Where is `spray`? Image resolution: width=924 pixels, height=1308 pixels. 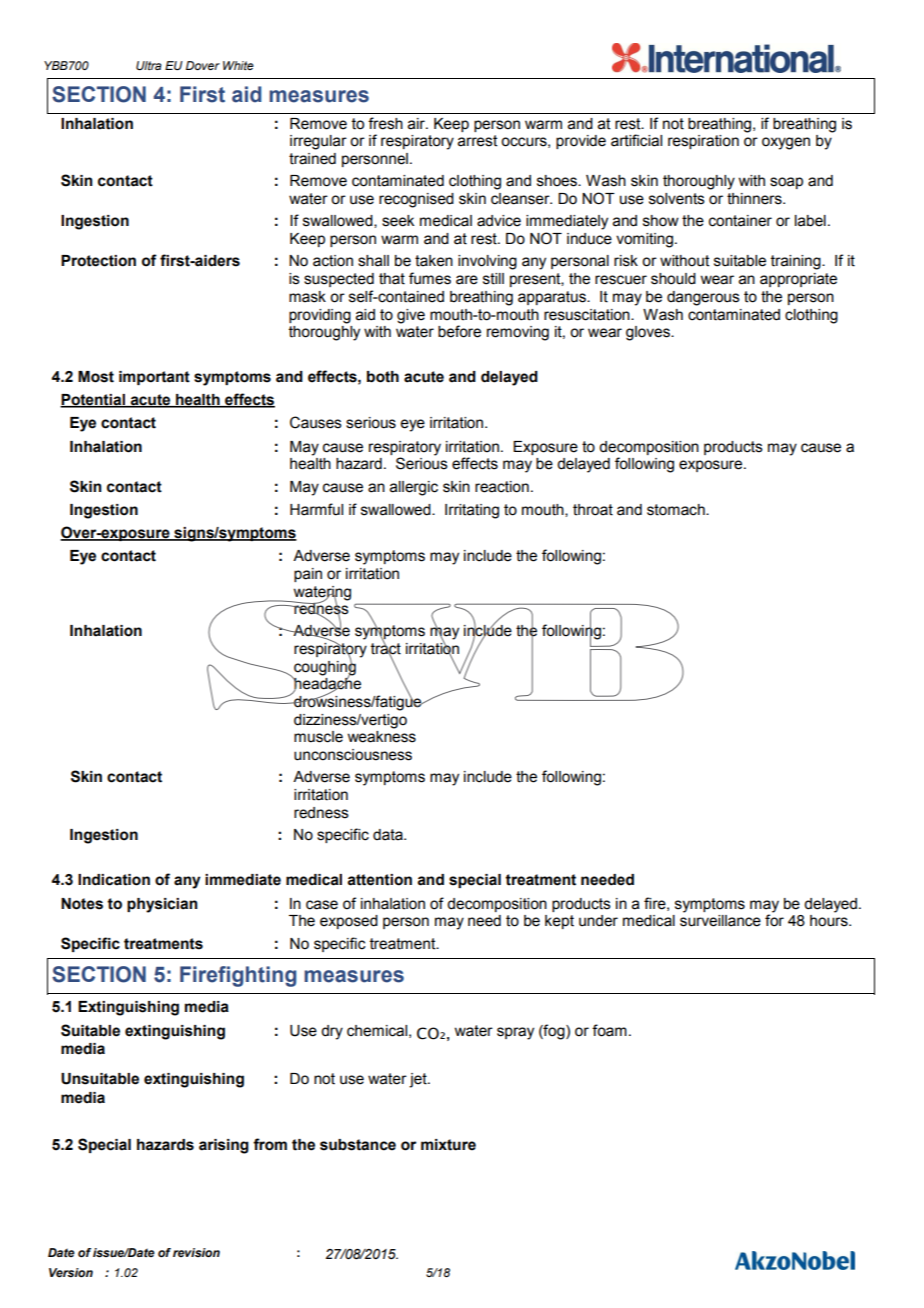 spray is located at coordinates (515, 1033).
